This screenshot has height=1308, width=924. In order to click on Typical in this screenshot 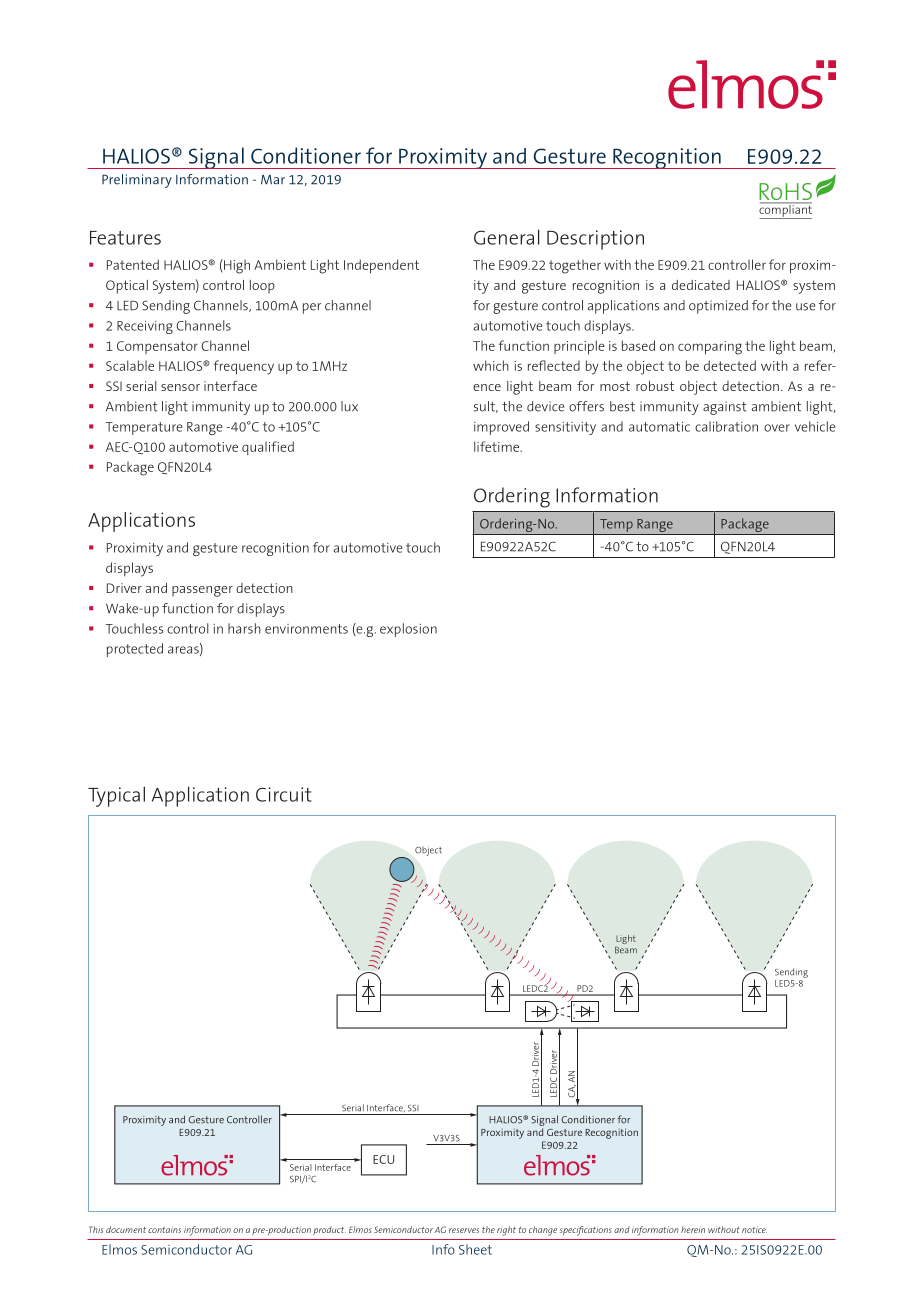, I will do `click(116, 796)`.
